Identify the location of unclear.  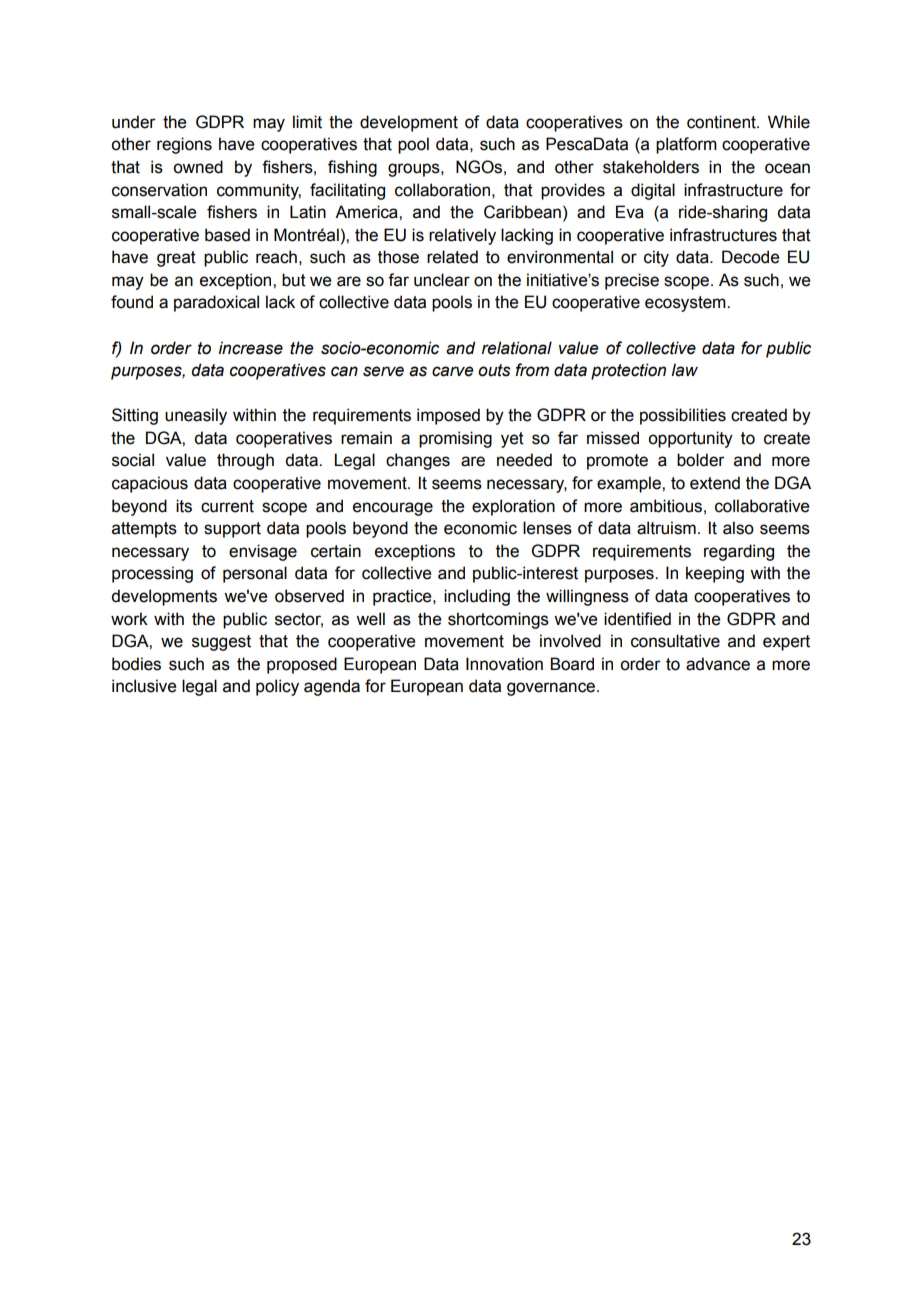
(442, 280).
